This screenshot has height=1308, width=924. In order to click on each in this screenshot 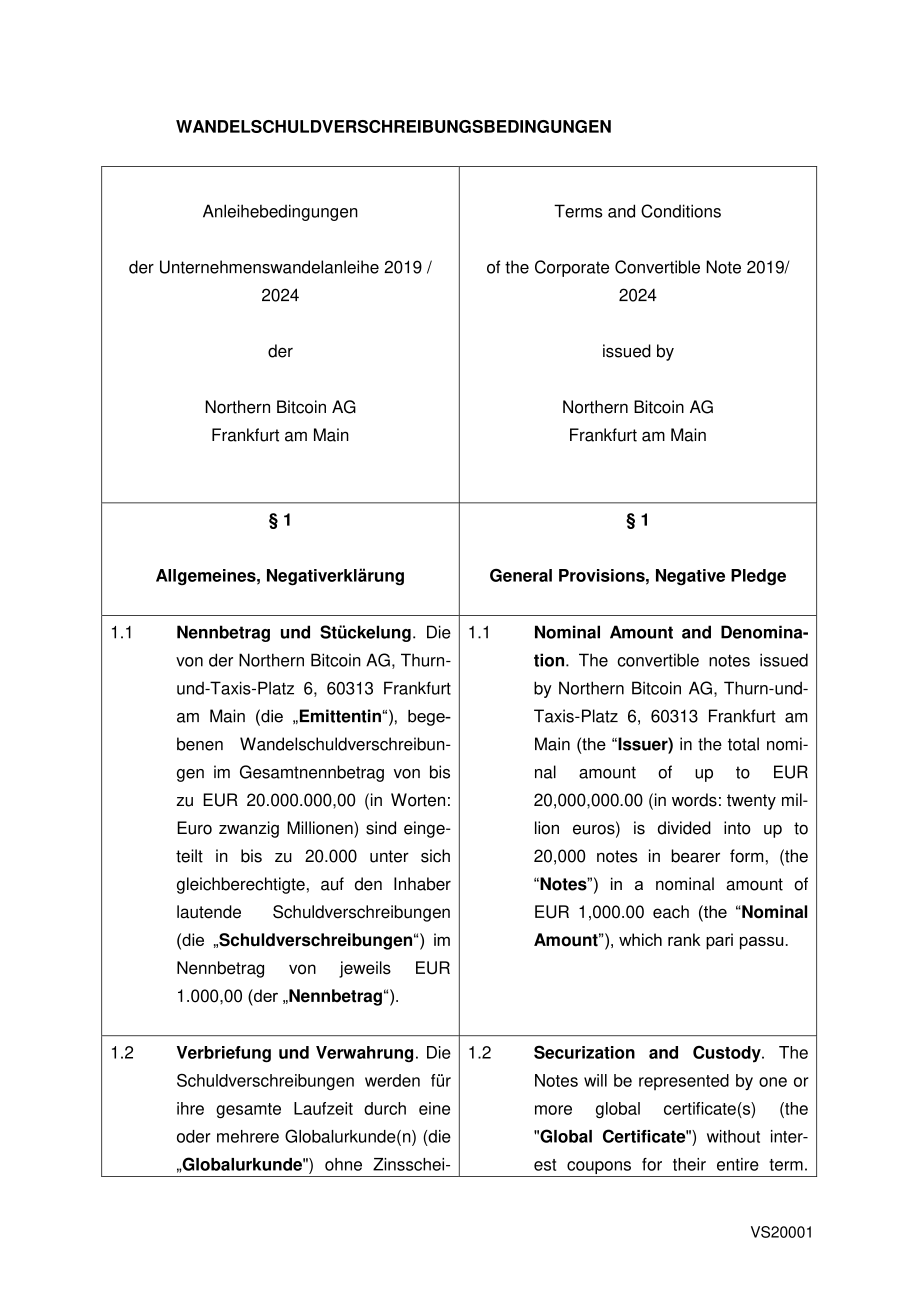, I will do `click(671, 912)`.
